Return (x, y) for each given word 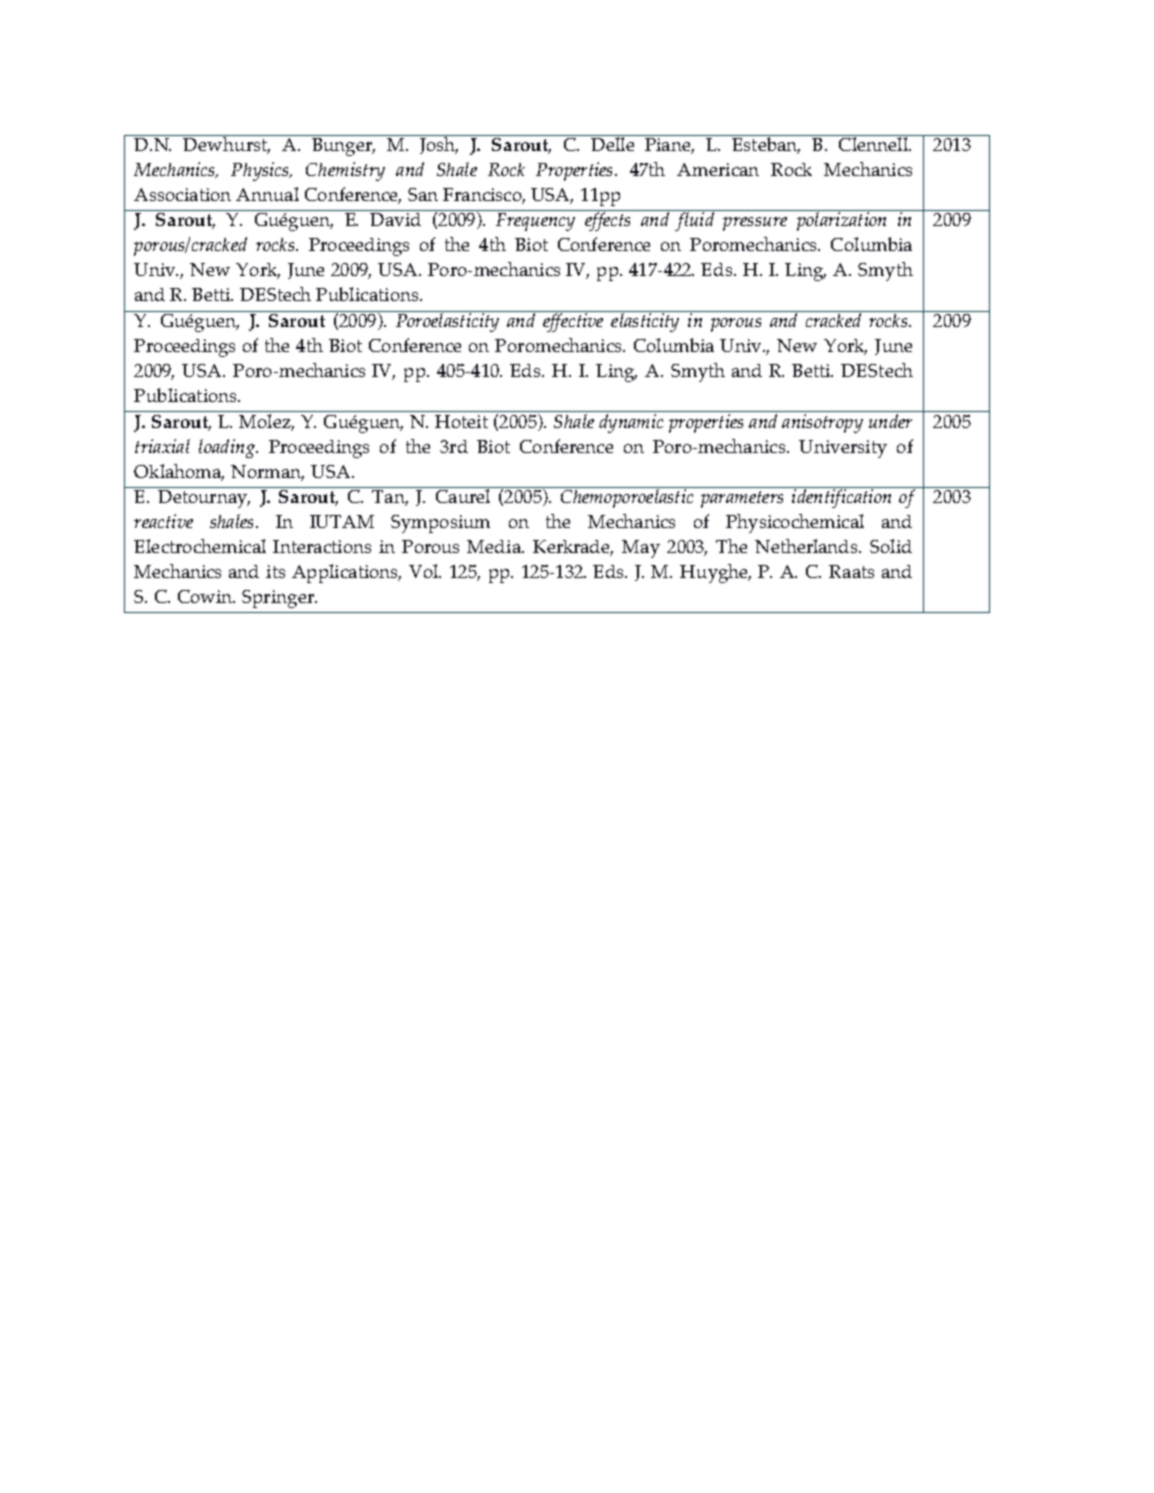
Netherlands (807, 546)
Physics (261, 171)
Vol (424, 571)
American (718, 169)
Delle (612, 143)
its (275, 571)
